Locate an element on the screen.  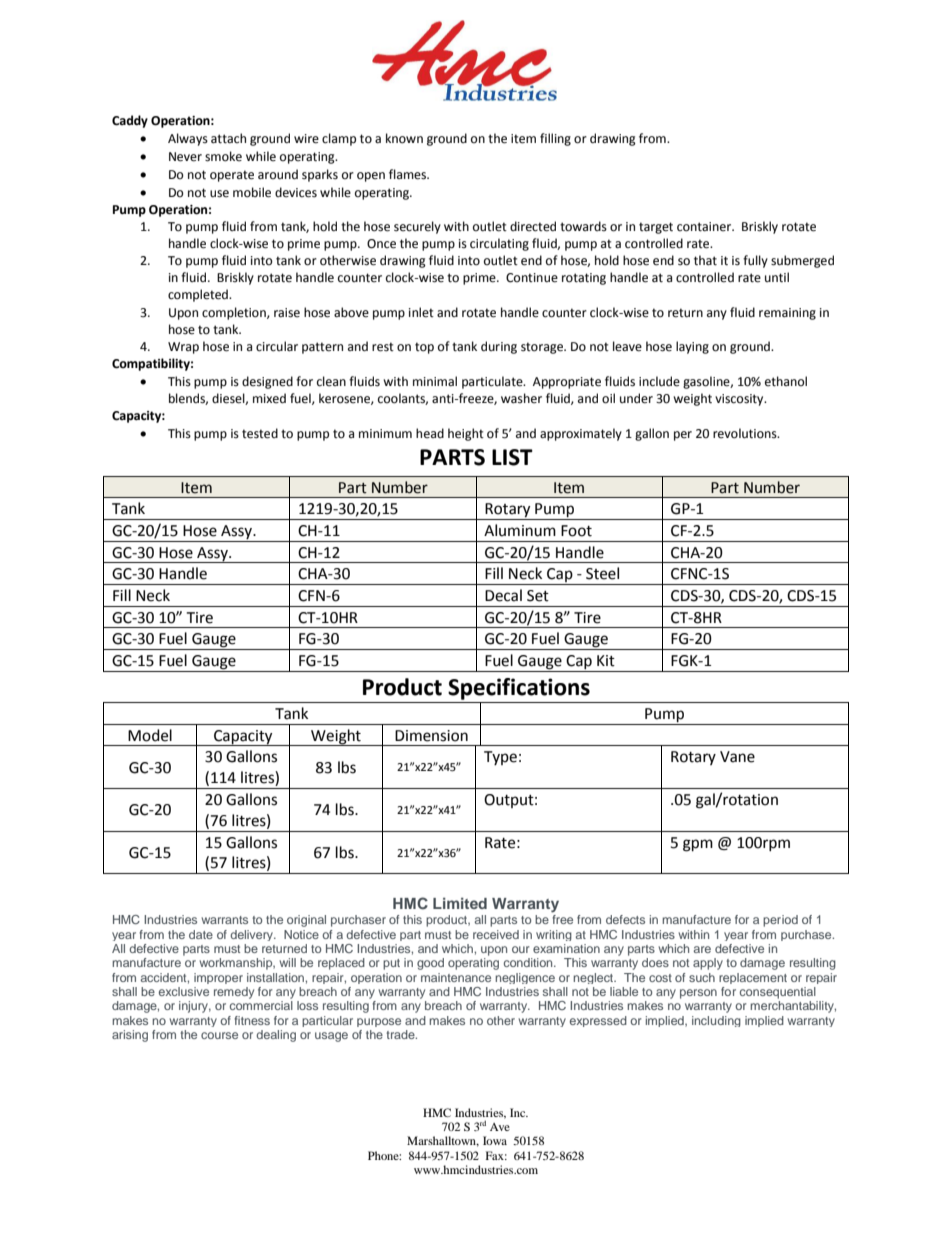
height is located at coordinates (466, 434).
